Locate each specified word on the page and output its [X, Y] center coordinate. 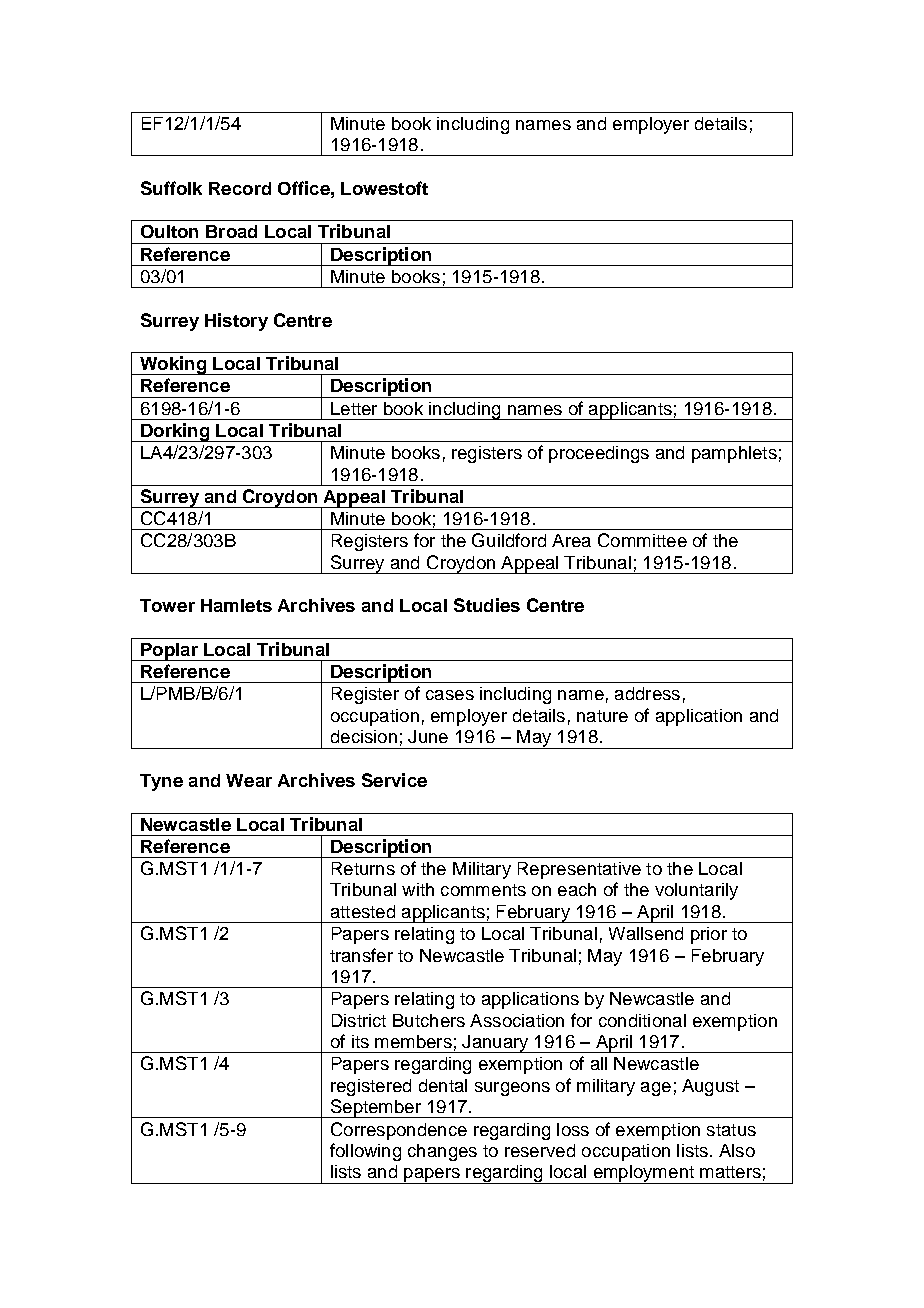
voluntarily [696, 891]
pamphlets [734, 454]
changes [442, 1152]
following [365, 1152]
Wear [249, 780]
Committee [642, 540]
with [418, 889]
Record [240, 188]
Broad [231, 231]
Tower [167, 605]
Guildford [509, 540]
